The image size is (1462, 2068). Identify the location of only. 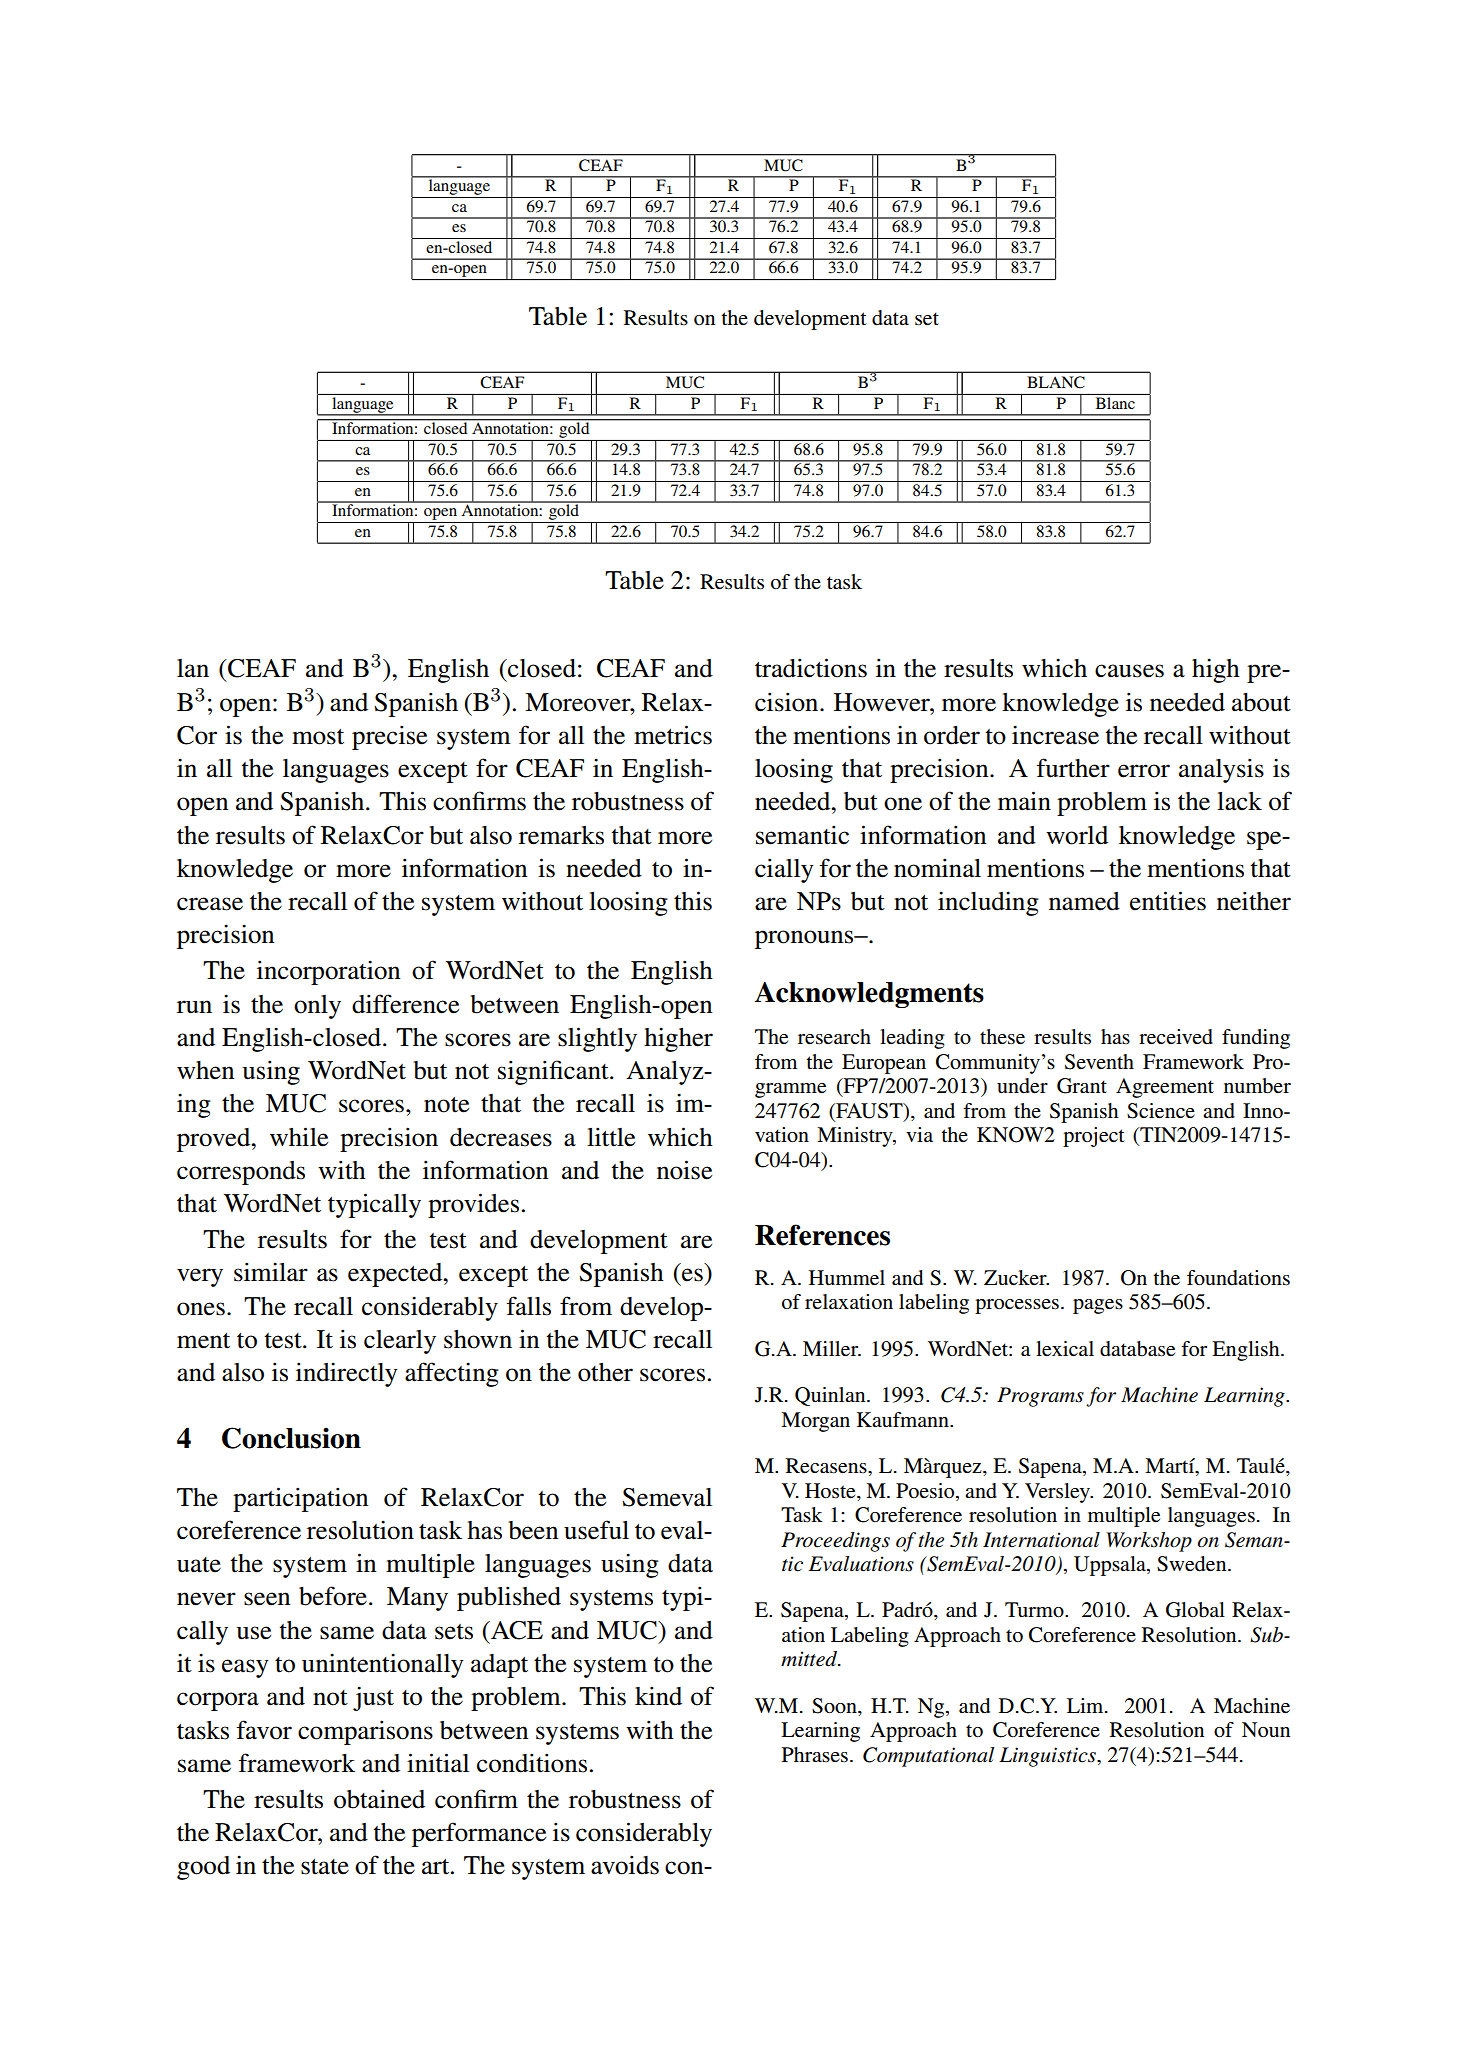
(317, 1007).
